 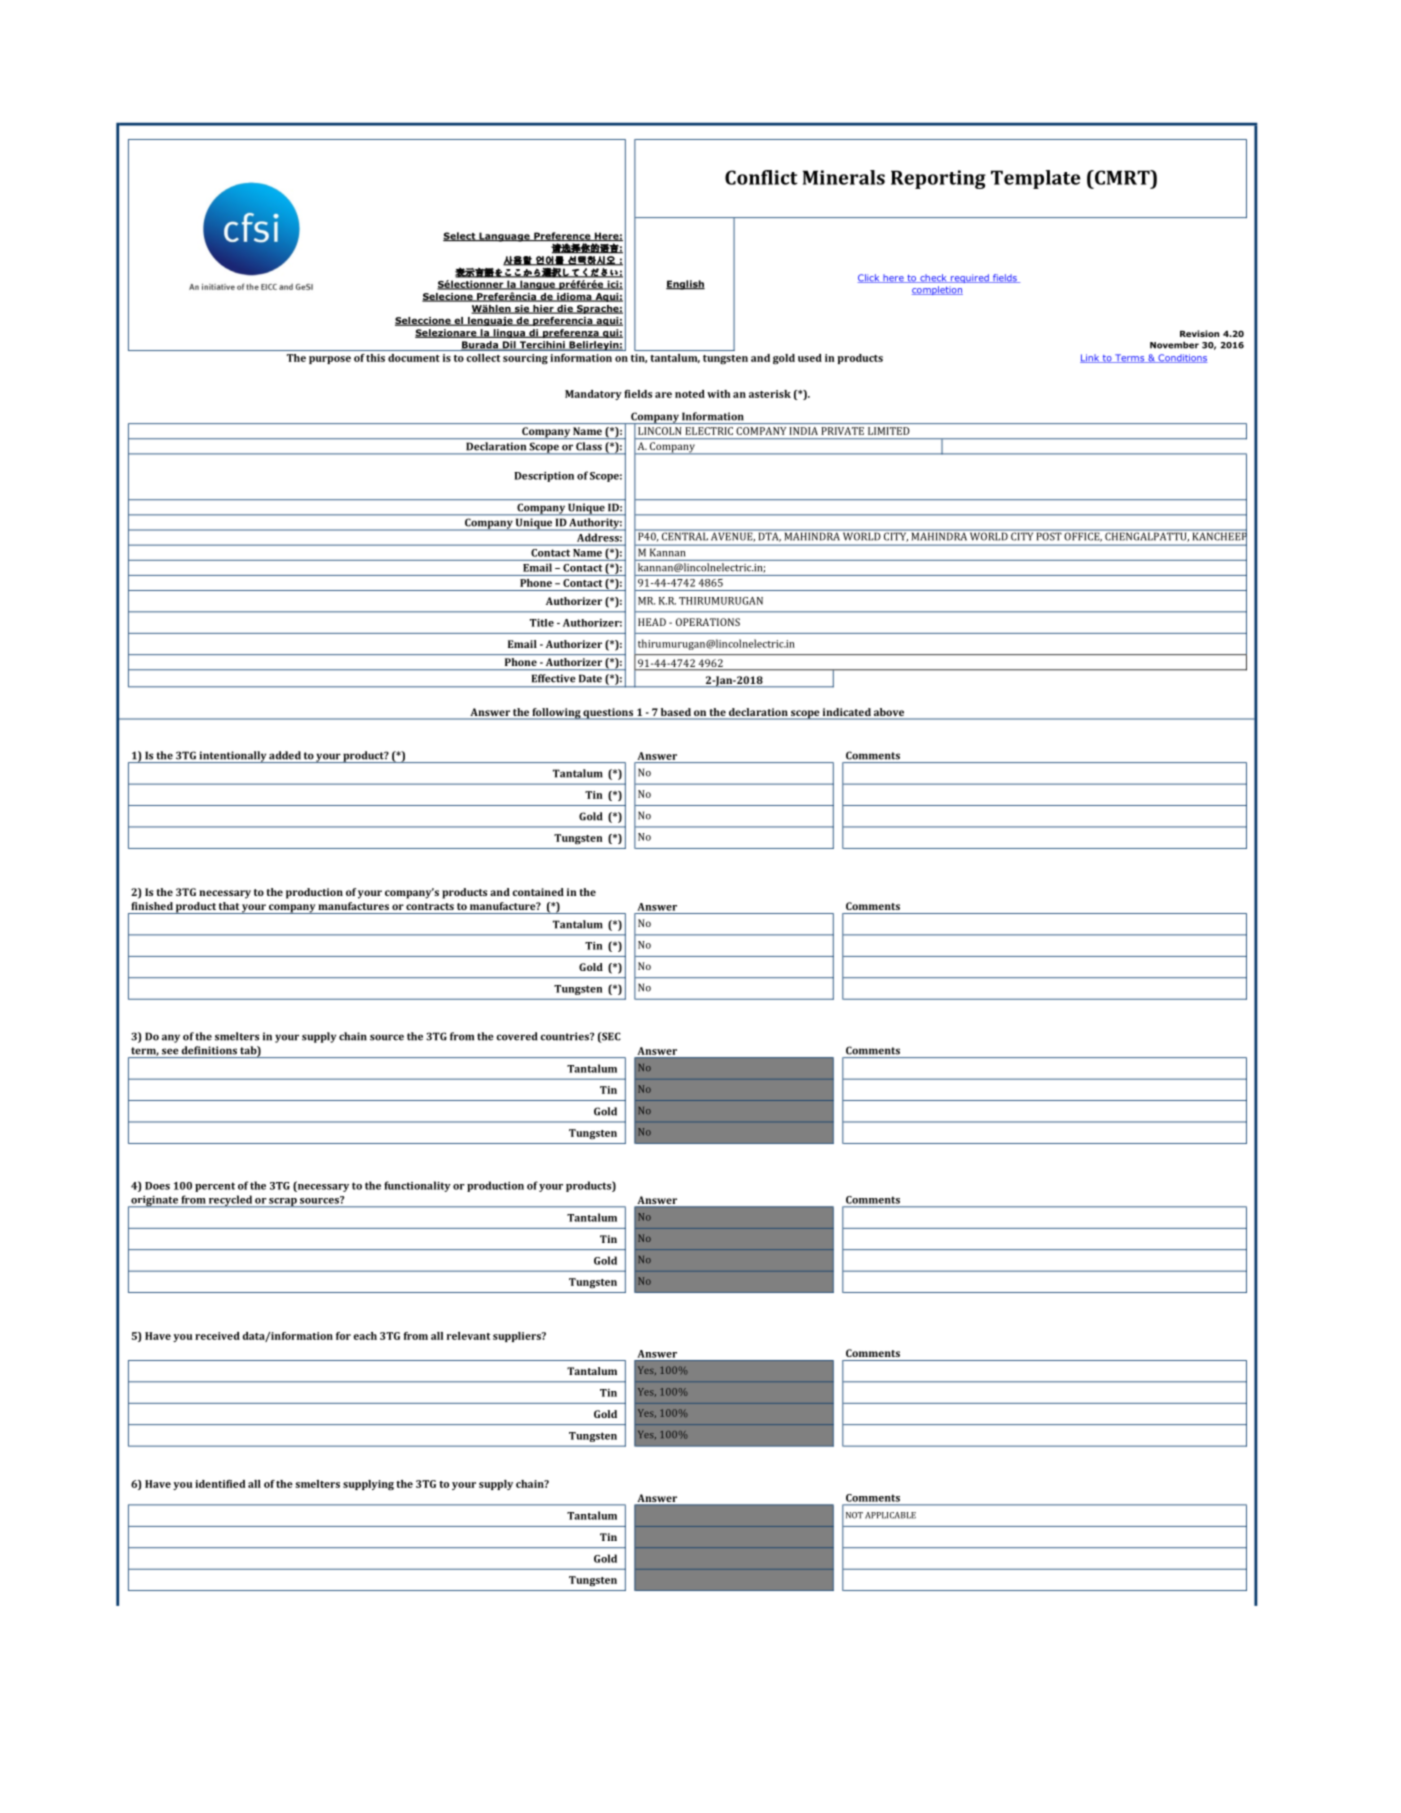 I want to click on each, so click(x=365, y=1336).
